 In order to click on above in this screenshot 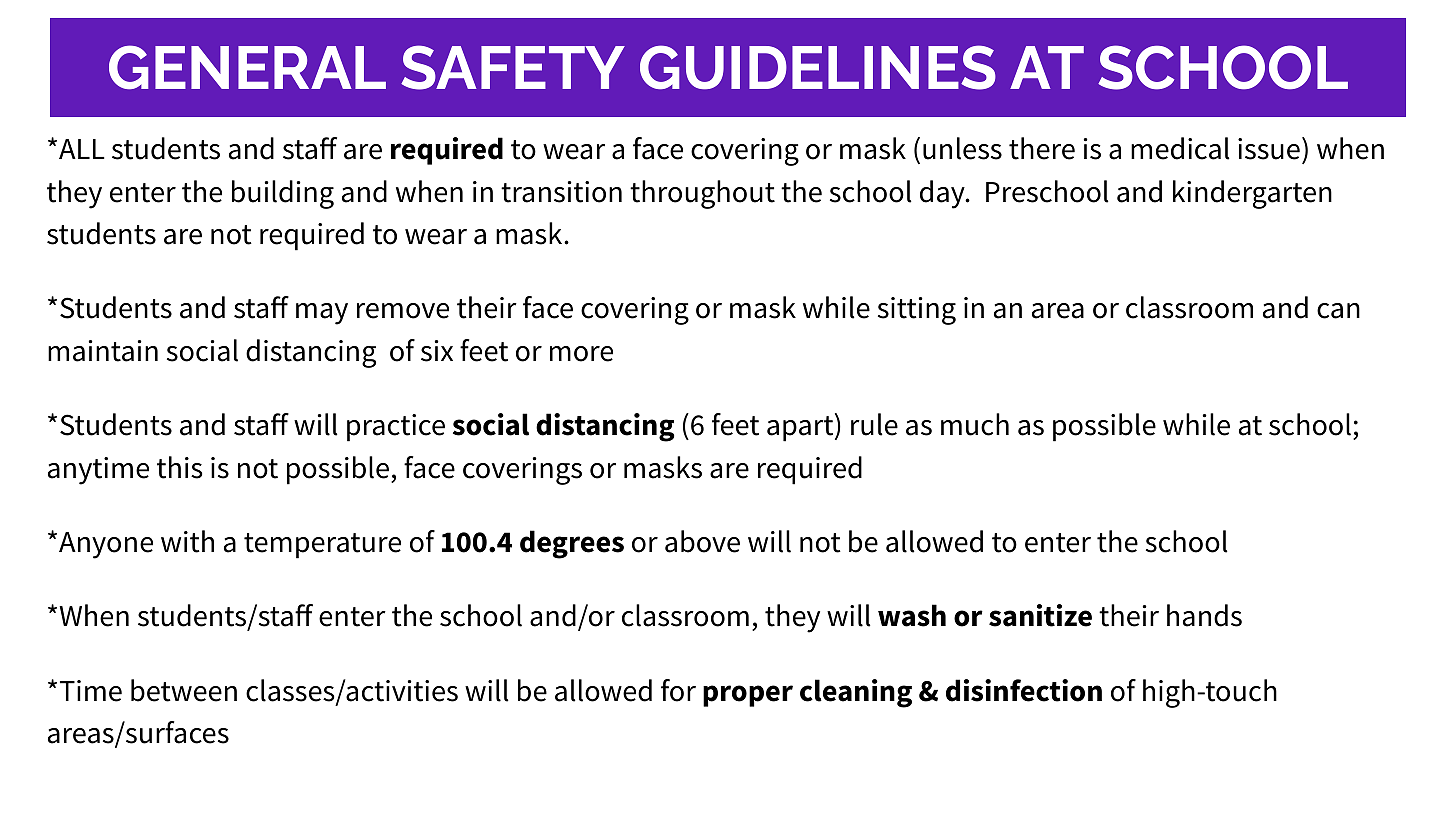, I will do `click(702, 541)`.
